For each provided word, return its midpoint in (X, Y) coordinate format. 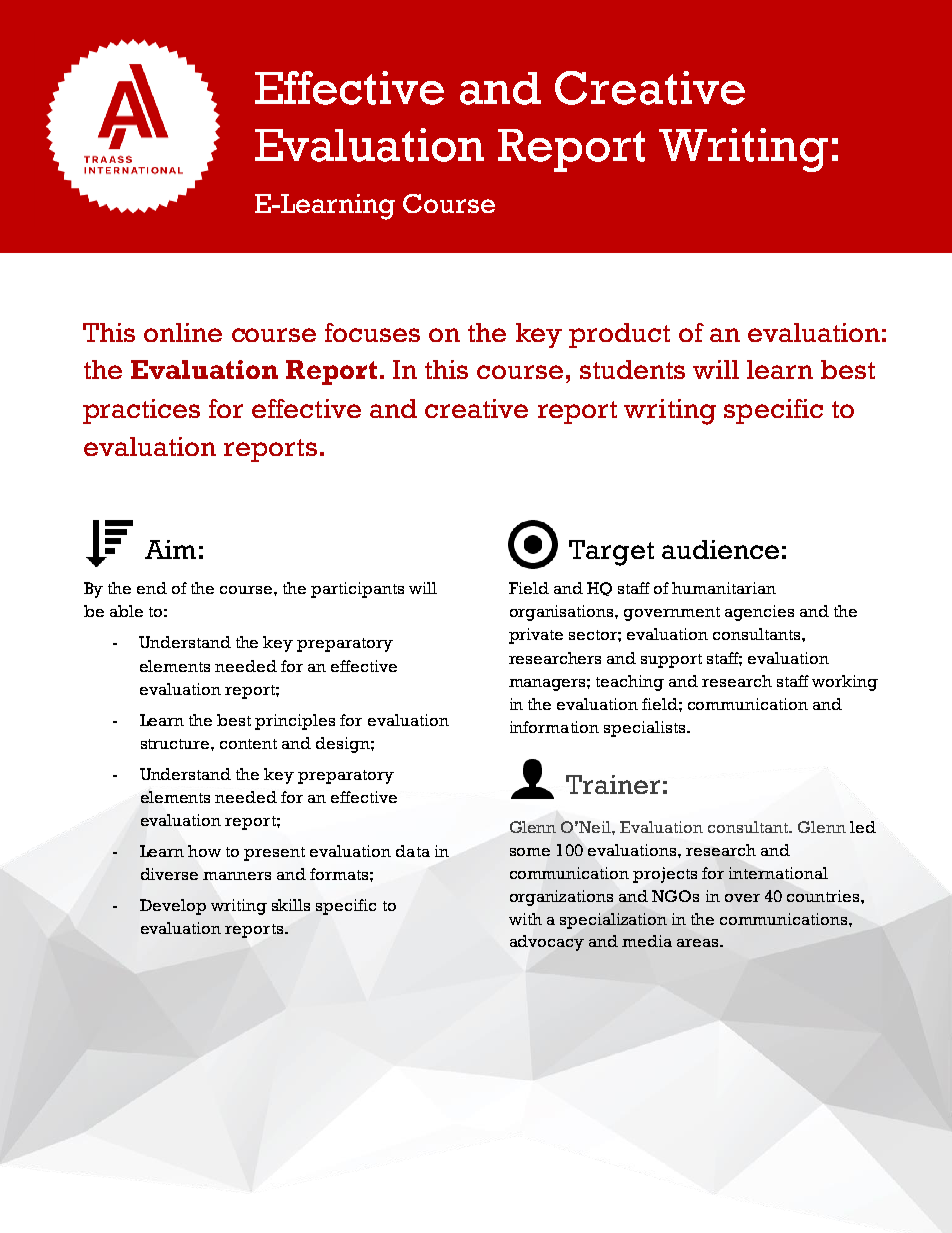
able (126, 611)
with (525, 919)
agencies (759, 613)
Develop (173, 907)
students (632, 369)
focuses (372, 332)
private (536, 636)
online (183, 332)
